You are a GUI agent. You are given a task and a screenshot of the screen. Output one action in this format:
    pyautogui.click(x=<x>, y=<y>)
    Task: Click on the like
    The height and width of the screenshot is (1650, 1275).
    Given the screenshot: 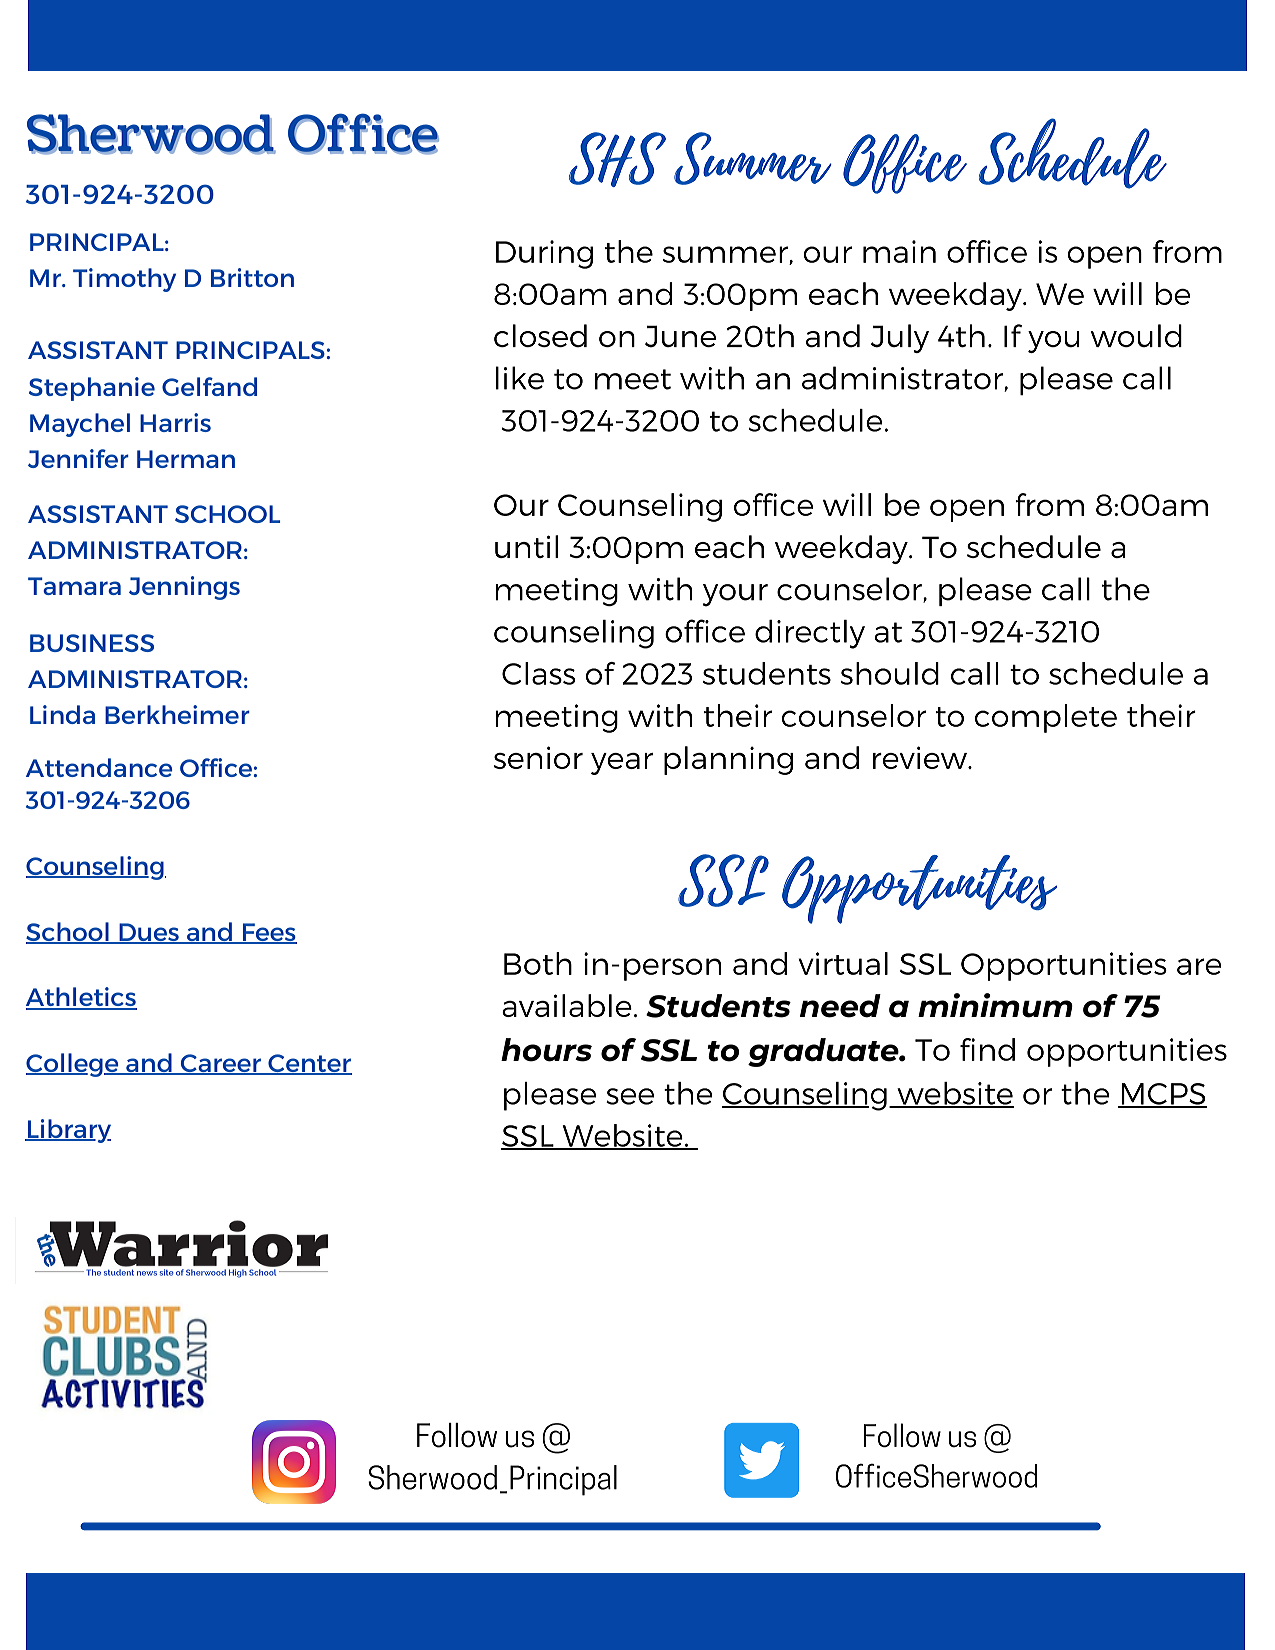 What is the action you would take?
    pyautogui.click(x=520, y=378)
